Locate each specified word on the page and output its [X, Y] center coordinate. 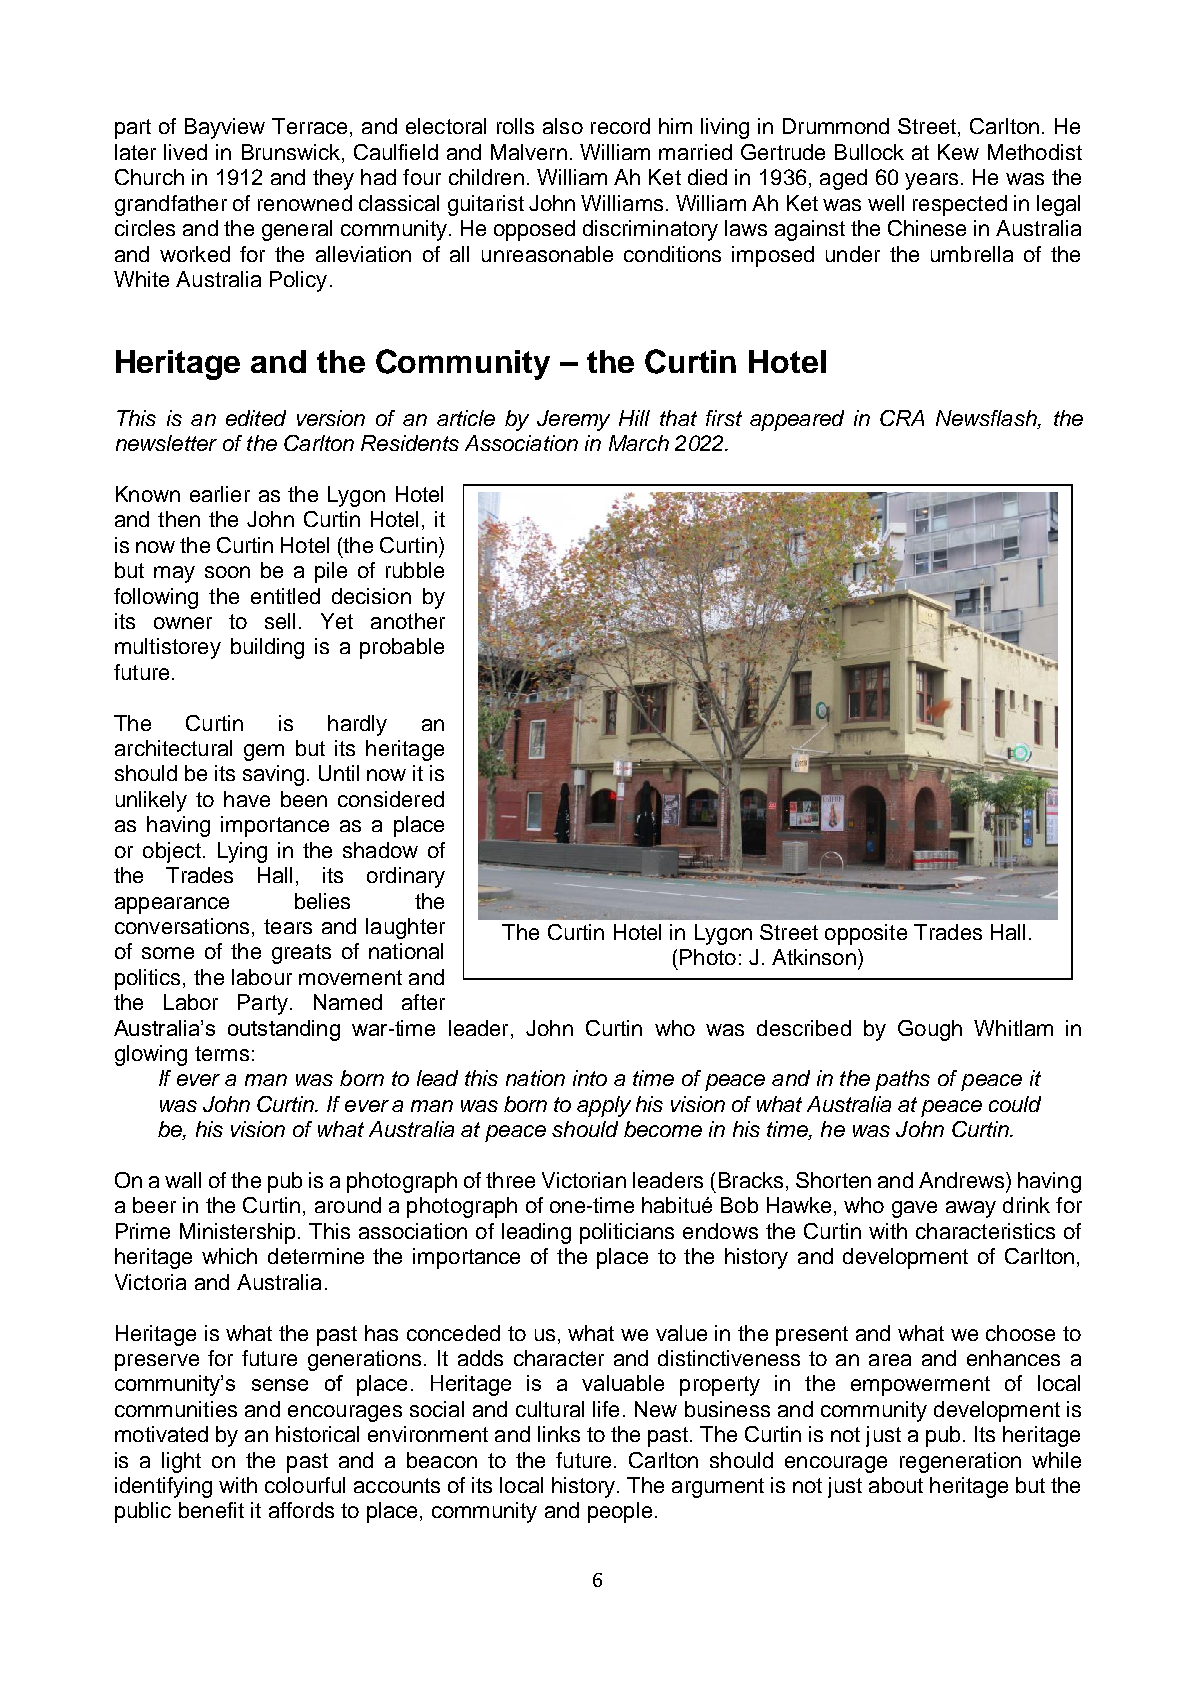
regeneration [960, 1462]
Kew [958, 152]
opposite [866, 934]
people [620, 1512]
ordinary [406, 877]
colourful [305, 1485]
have [247, 799]
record [620, 126]
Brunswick [291, 152]
